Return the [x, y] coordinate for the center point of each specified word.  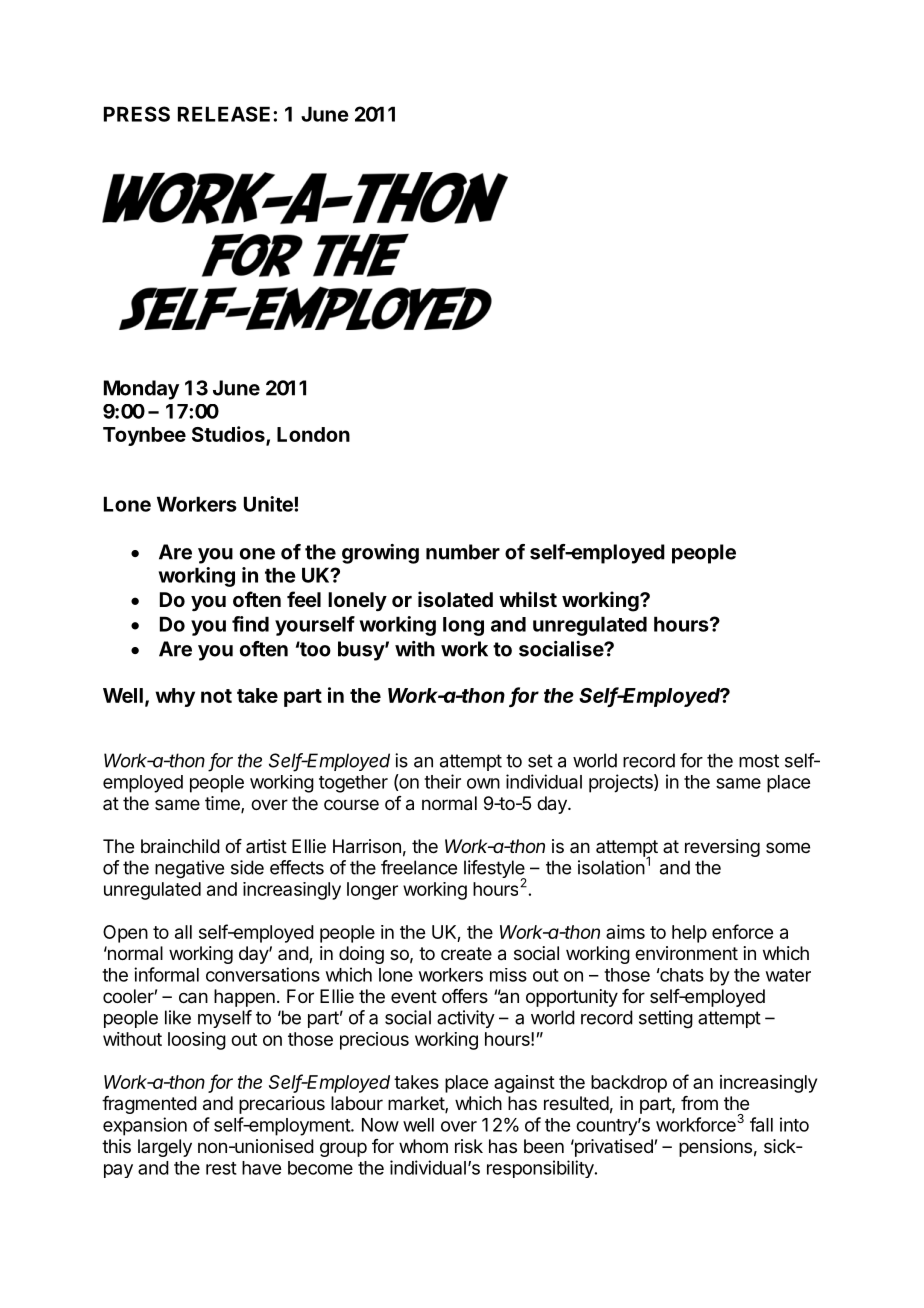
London [313, 434]
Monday [141, 390]
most [759, 761]
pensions [715, 1148]
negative [189, 869]
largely [165, 1148]
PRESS [137, 114]
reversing [722, 848]
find [250, 624]
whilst [528, 599]
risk [469, 1146]
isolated [455, 599]
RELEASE [224, 114]
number [463, 552]
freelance [419, 867]
